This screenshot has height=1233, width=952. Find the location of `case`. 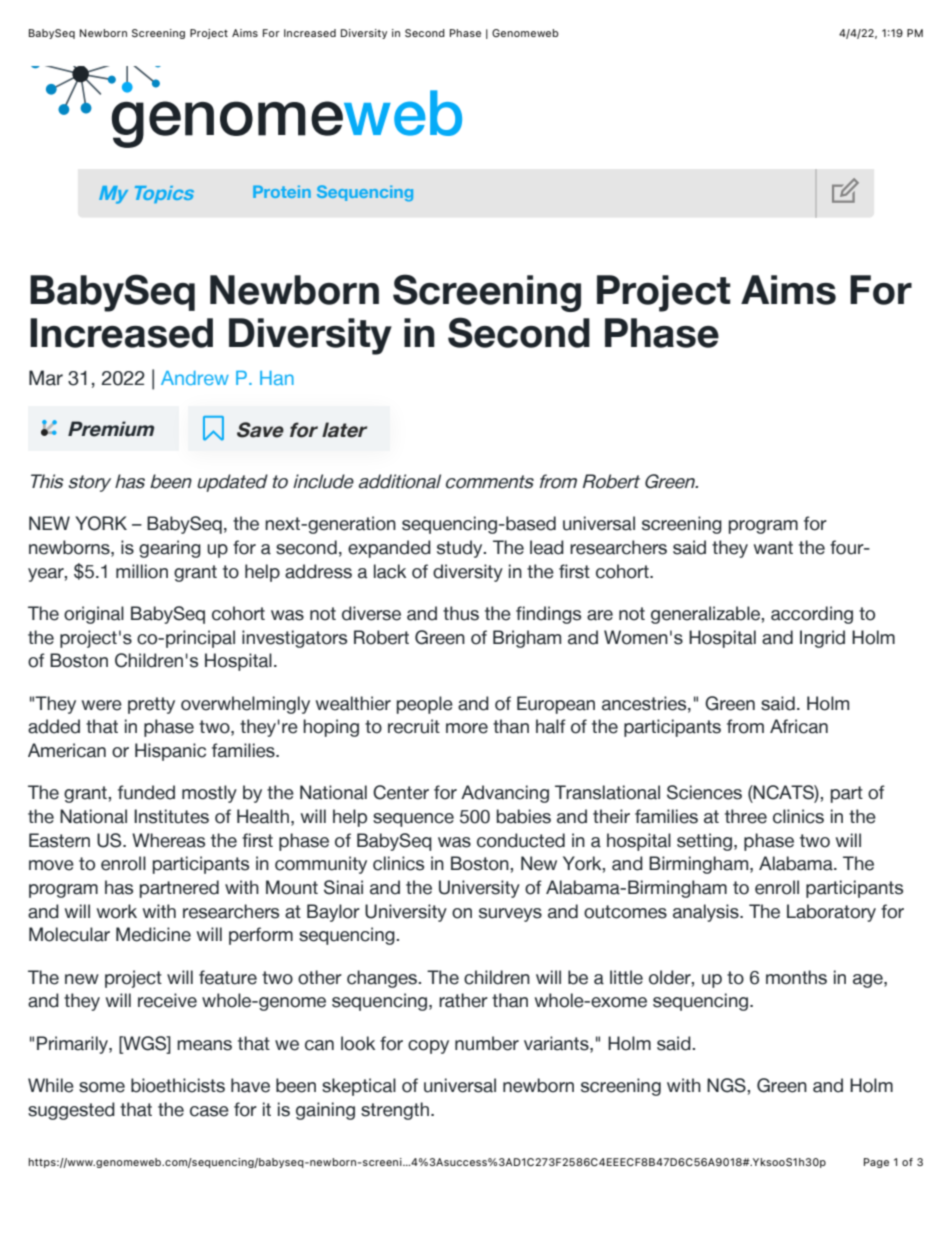

case is located at coordinates (209, 1111).
